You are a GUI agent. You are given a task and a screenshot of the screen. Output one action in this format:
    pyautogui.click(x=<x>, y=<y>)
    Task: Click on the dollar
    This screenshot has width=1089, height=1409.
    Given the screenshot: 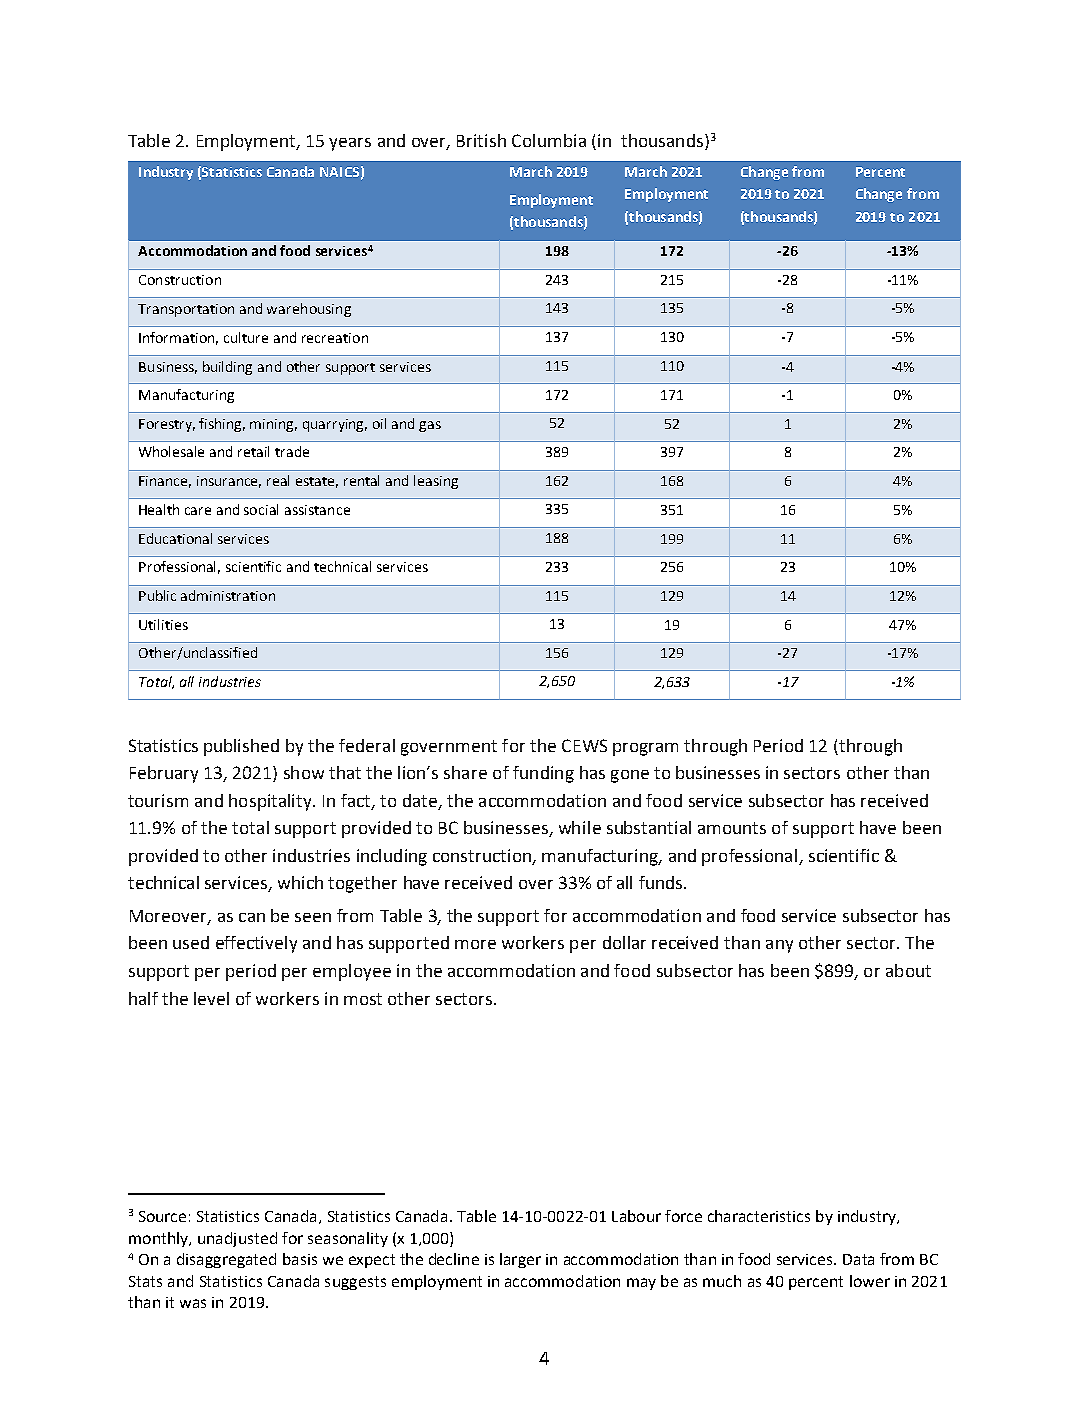 What is the action you would take?
    pyautogui.click(x=624, y=942)
